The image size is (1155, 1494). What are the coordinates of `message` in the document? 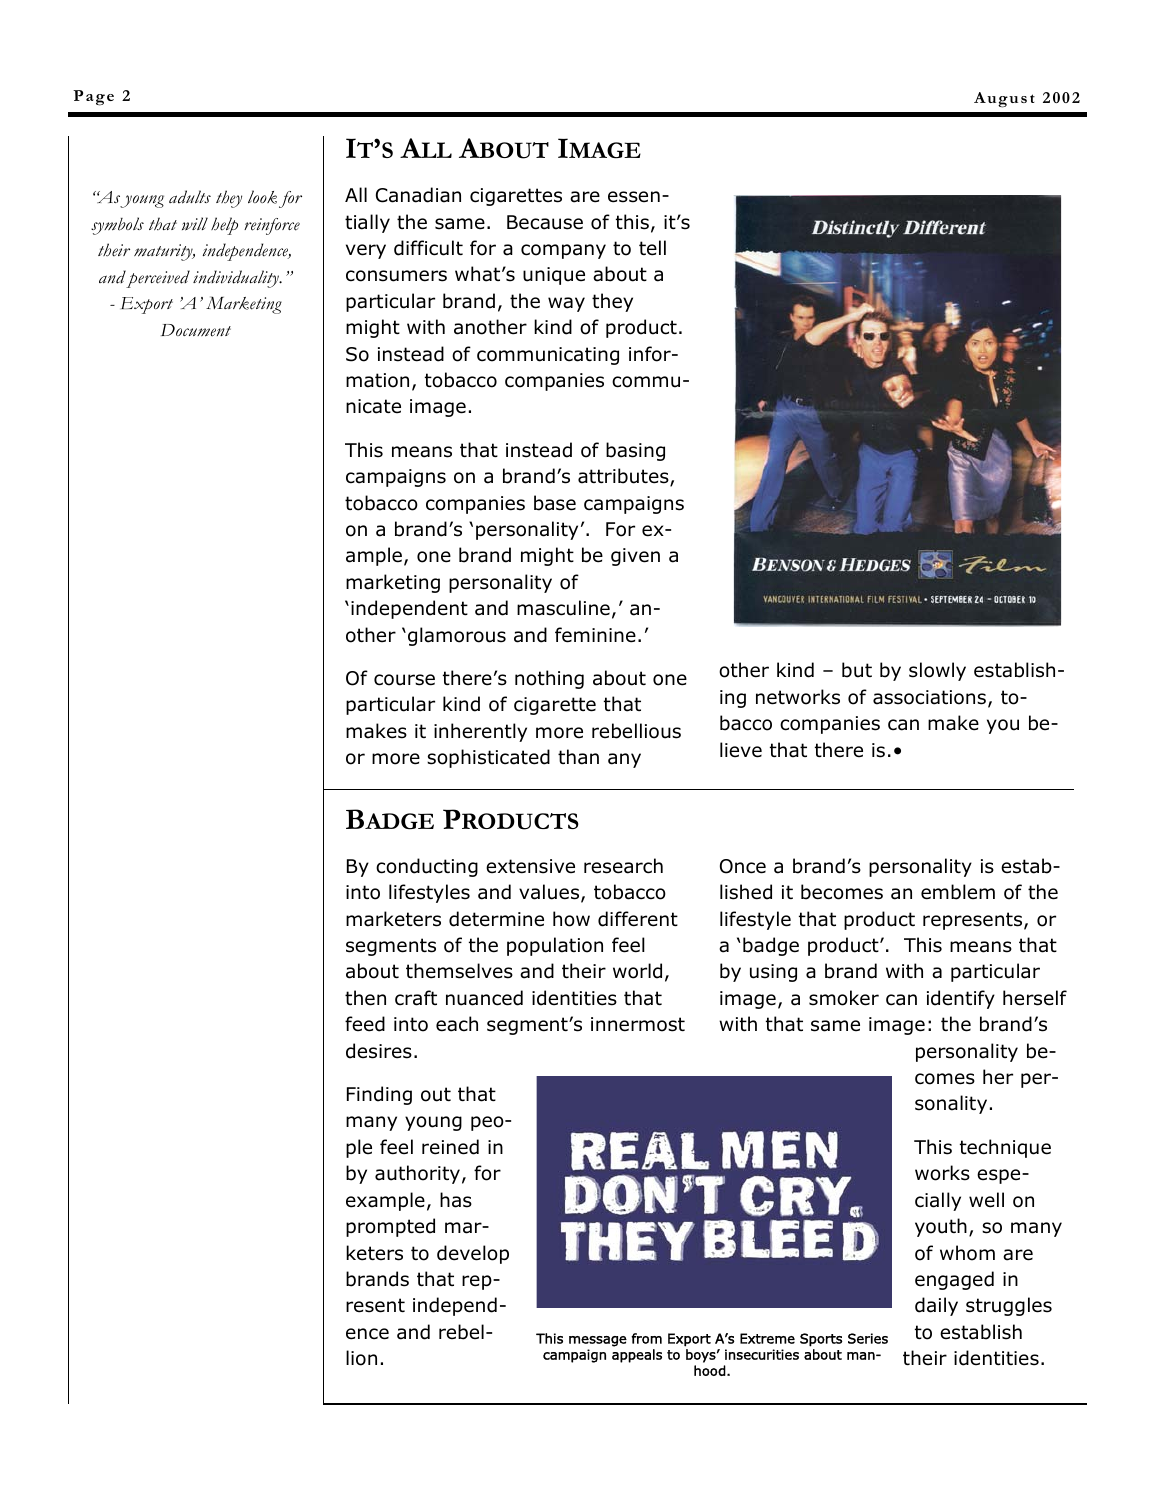 It's located at (598, 1341).
